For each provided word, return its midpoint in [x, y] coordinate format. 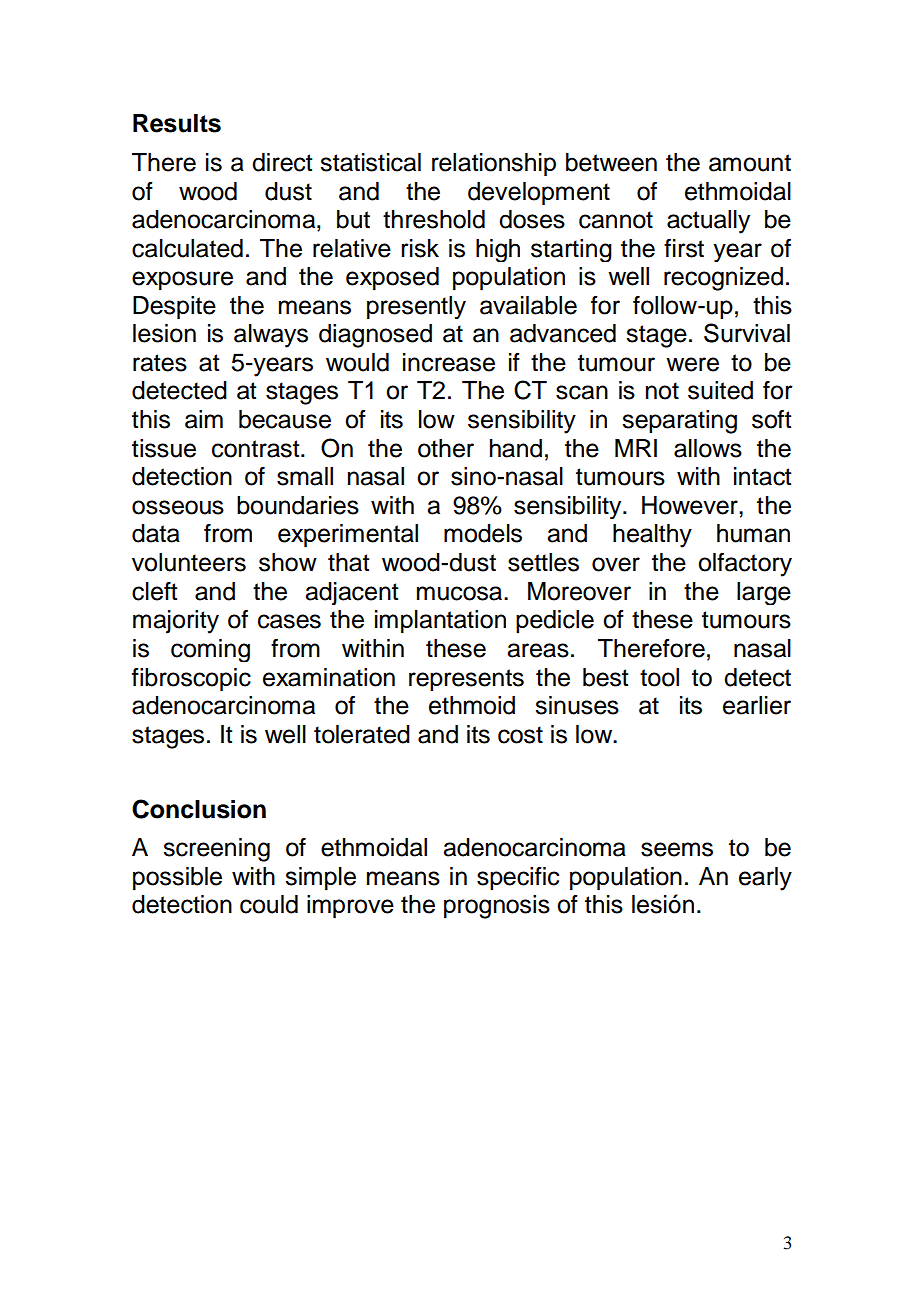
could [269, 904]
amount [750, 163]
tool [659, 677]
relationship [494, 164]
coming [210, 650]
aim [204, 419]
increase [449, 362]
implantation [440, 622]
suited [720, 390]
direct [282, 162]
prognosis [497, 907]
